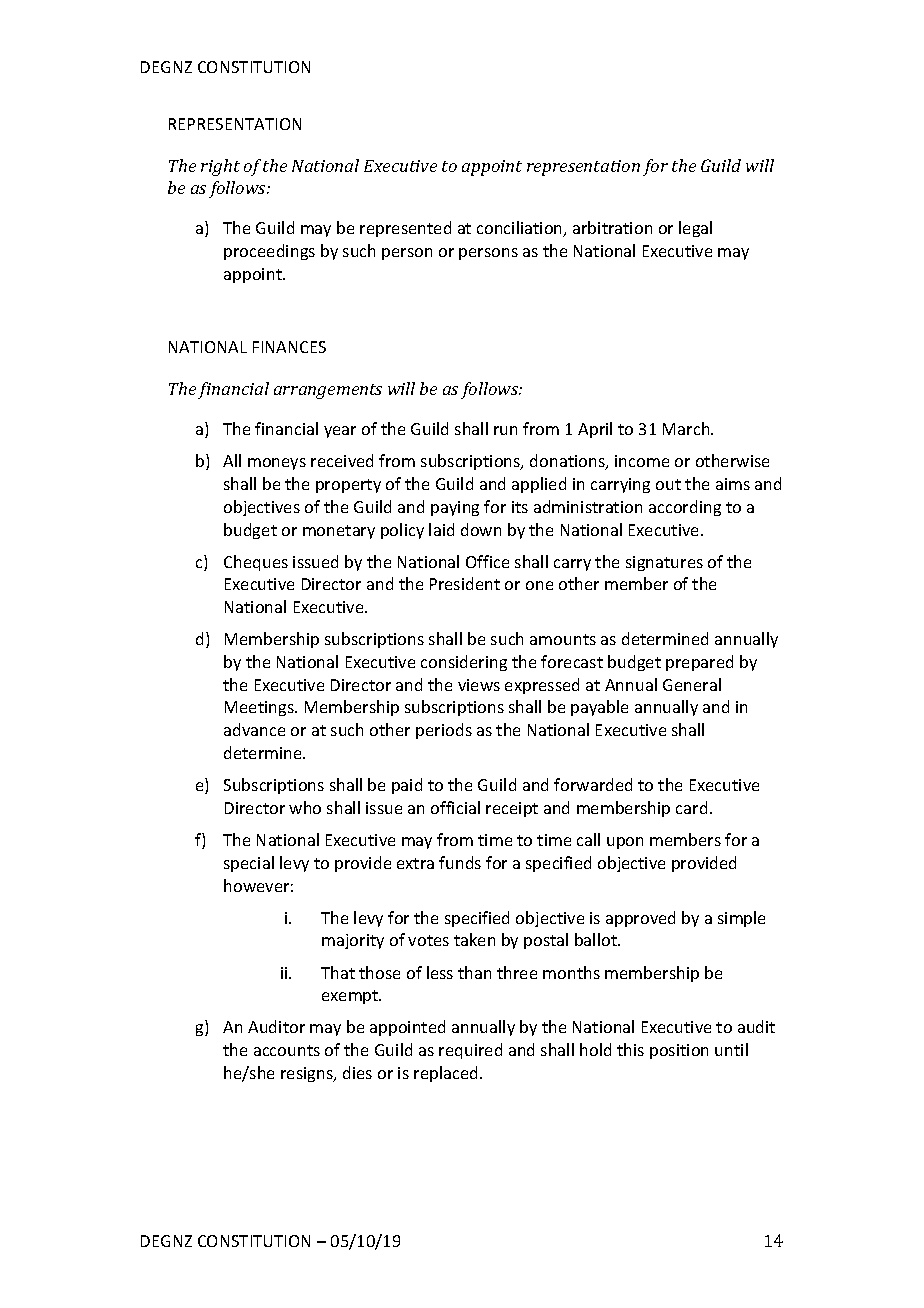 The height and width of the screenshot is (1308, 924). Describe the element at coordinates (521, 229) in the screenshot. I see `conciliation` at that location.
